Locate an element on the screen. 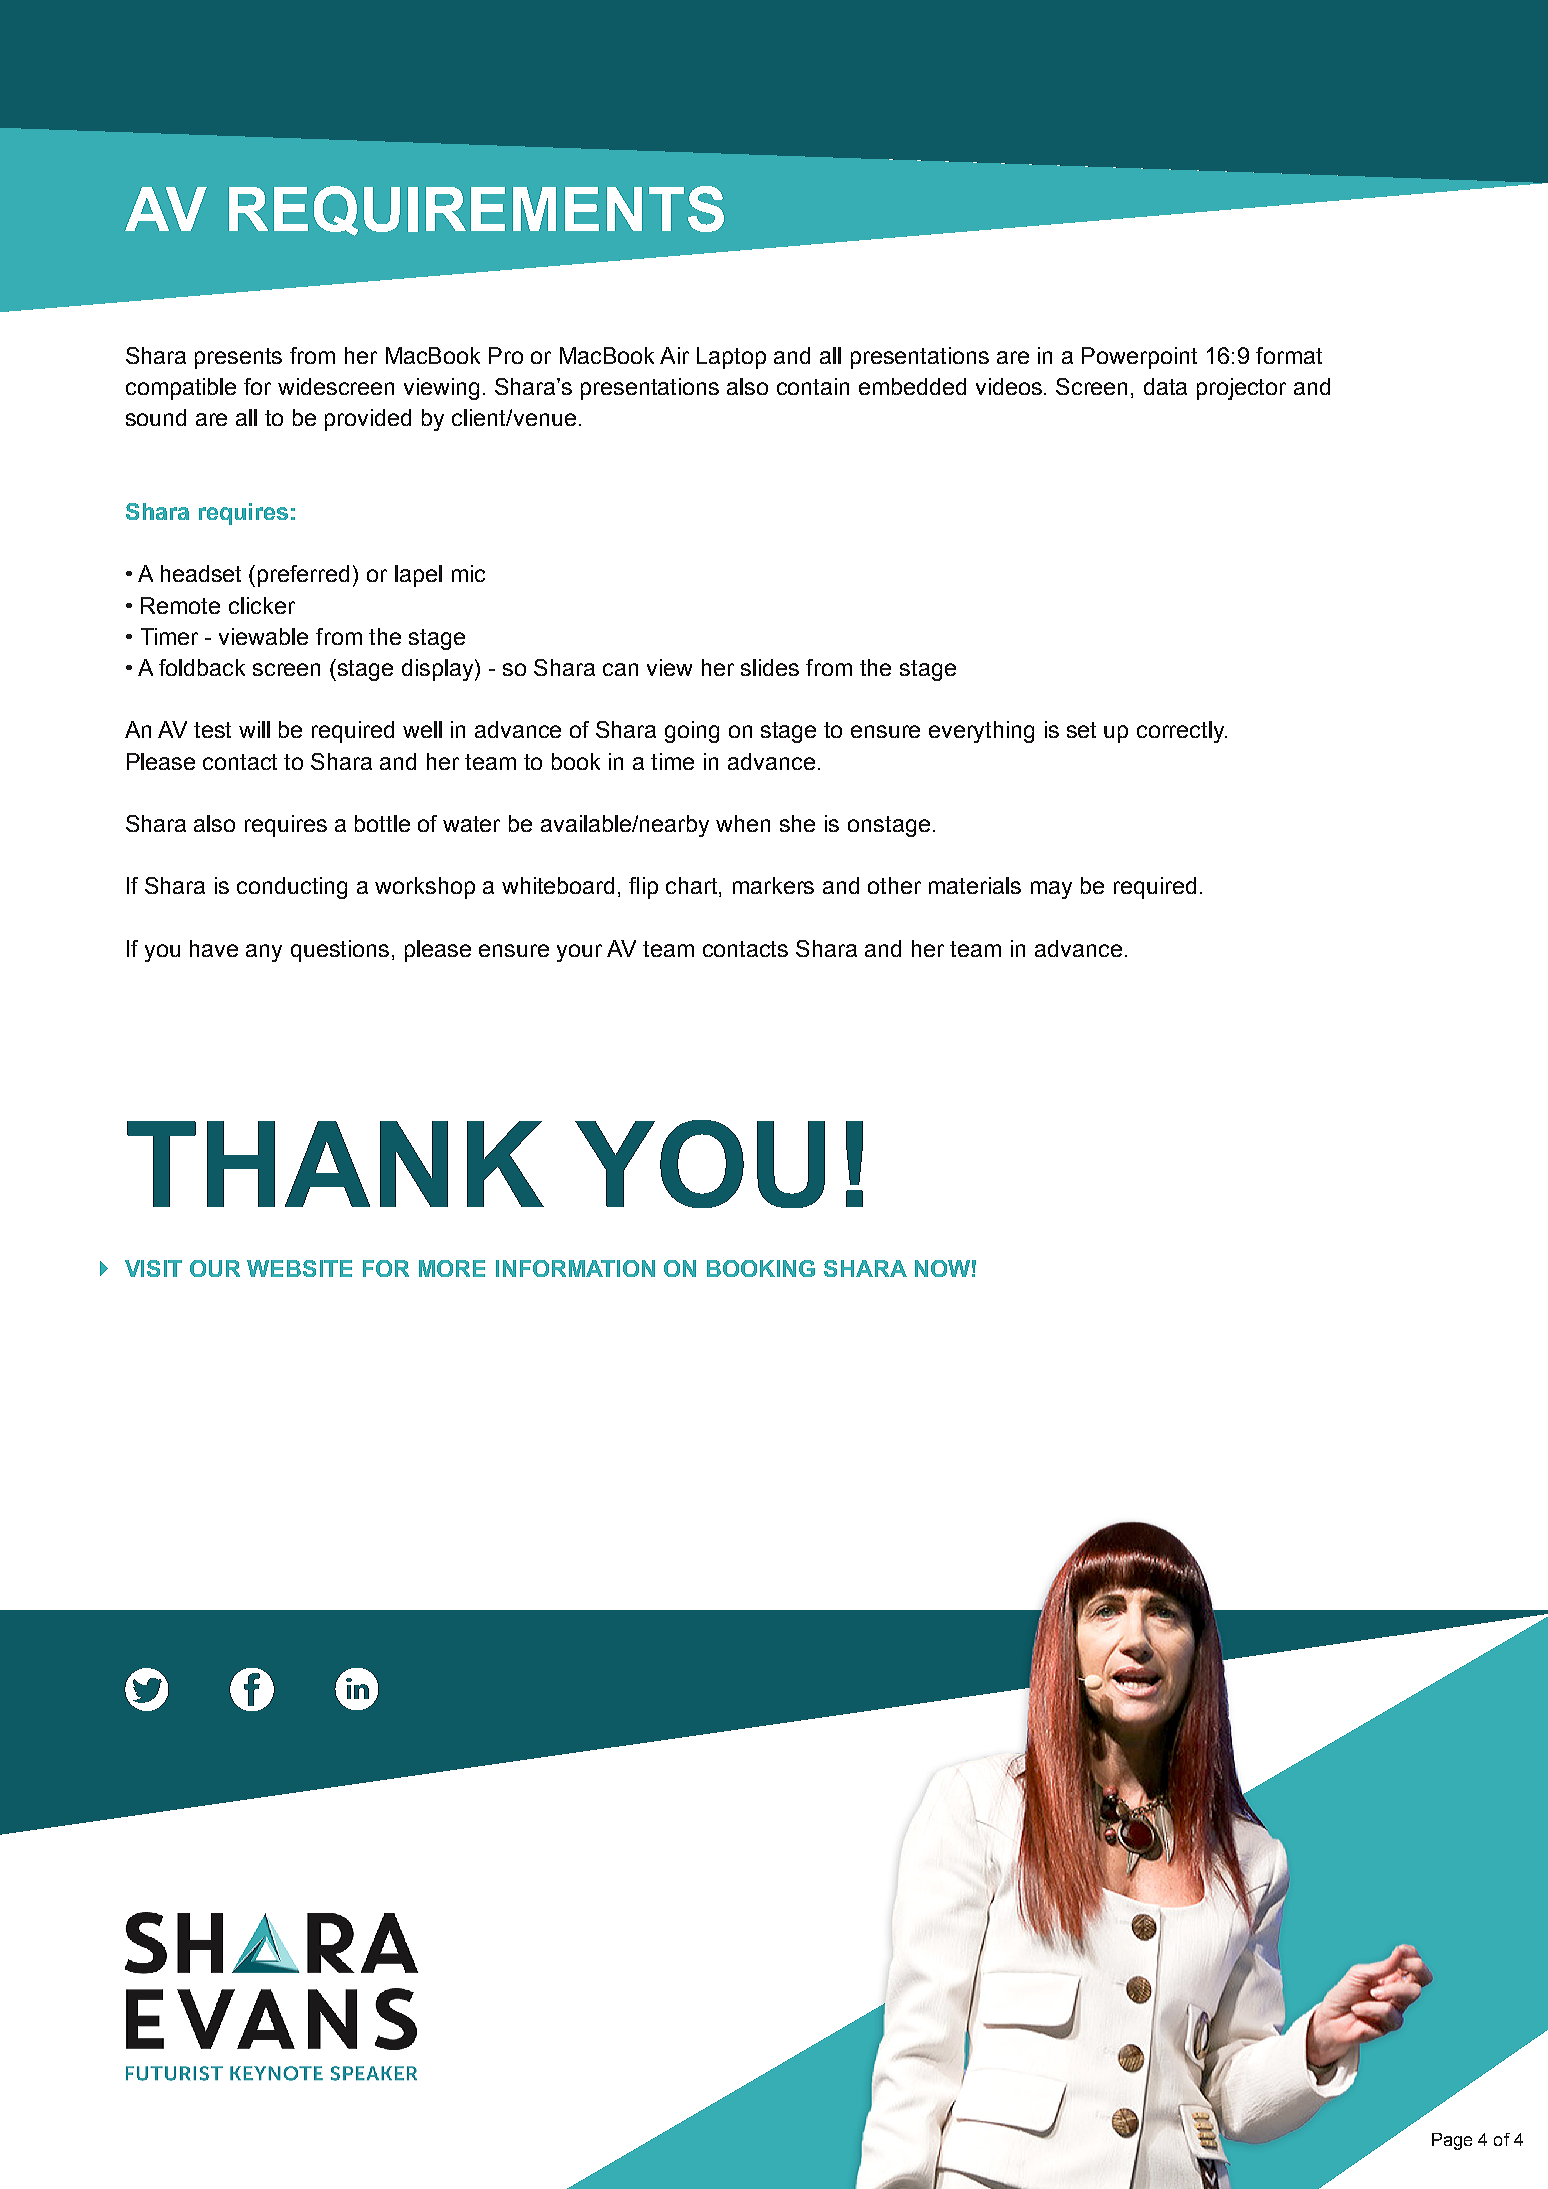  WEBSITE is located at coordinates (299, 1268).
